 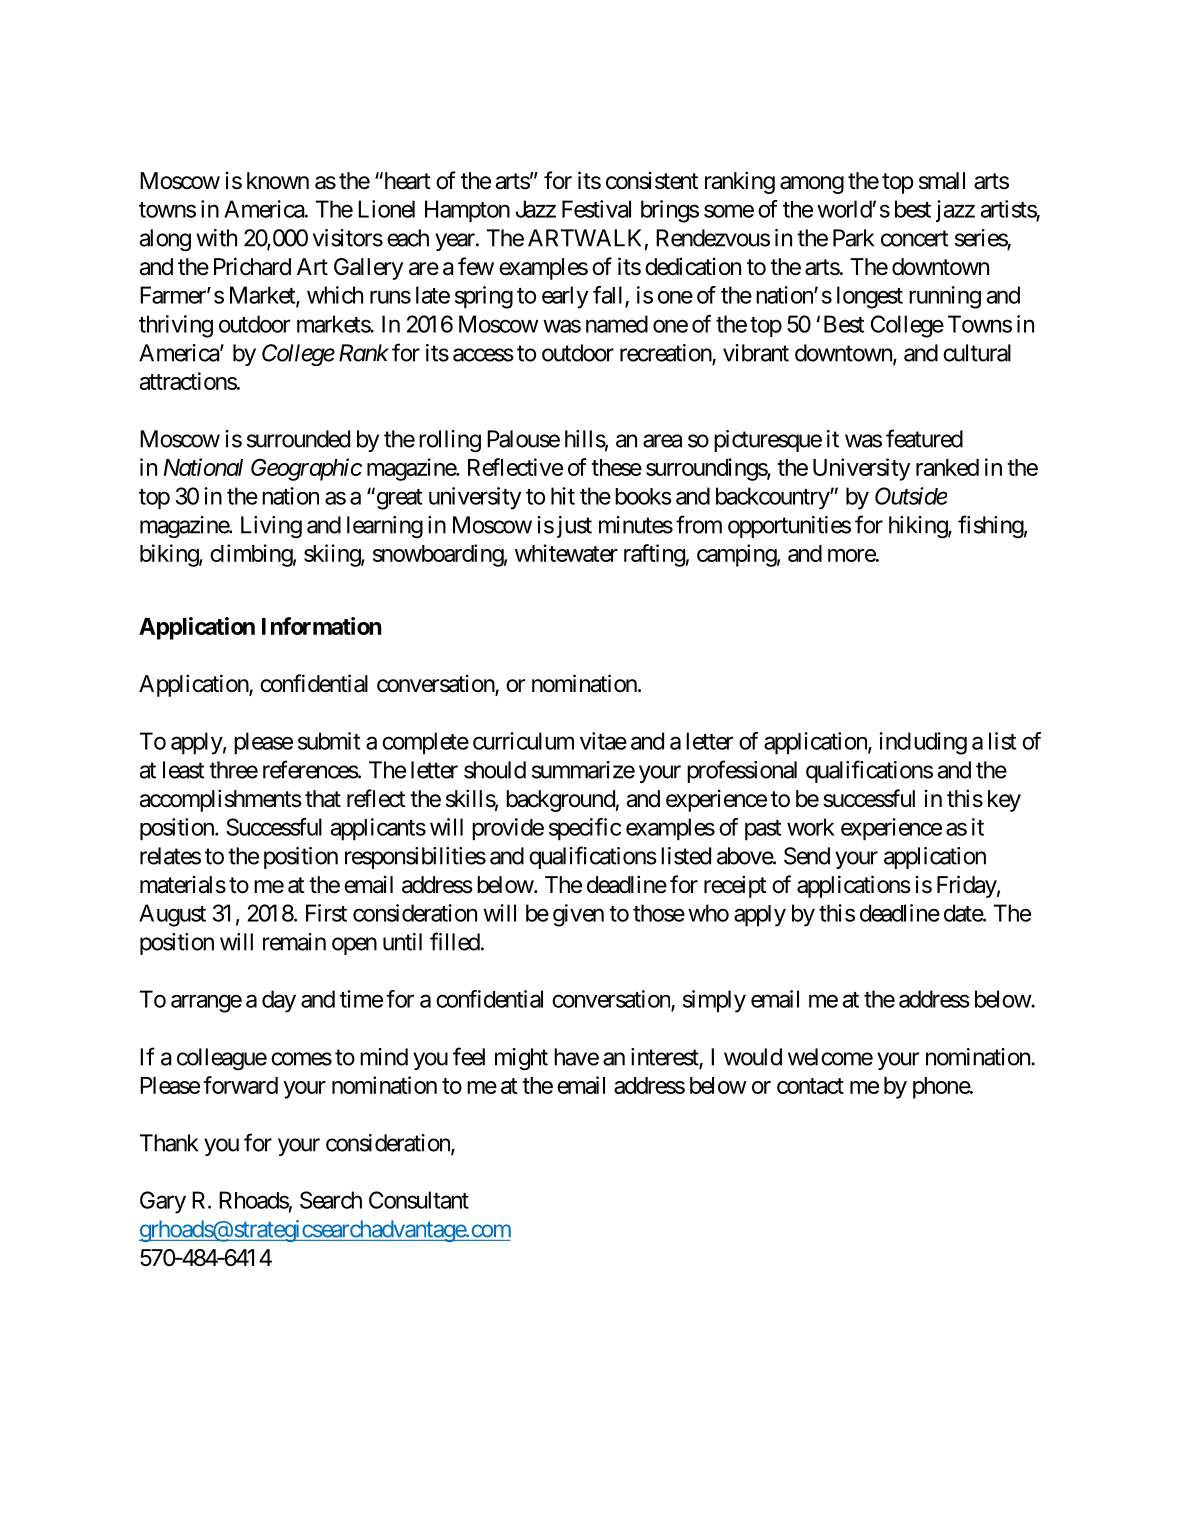 I want to click on submit, so click(x=329, y=741).
